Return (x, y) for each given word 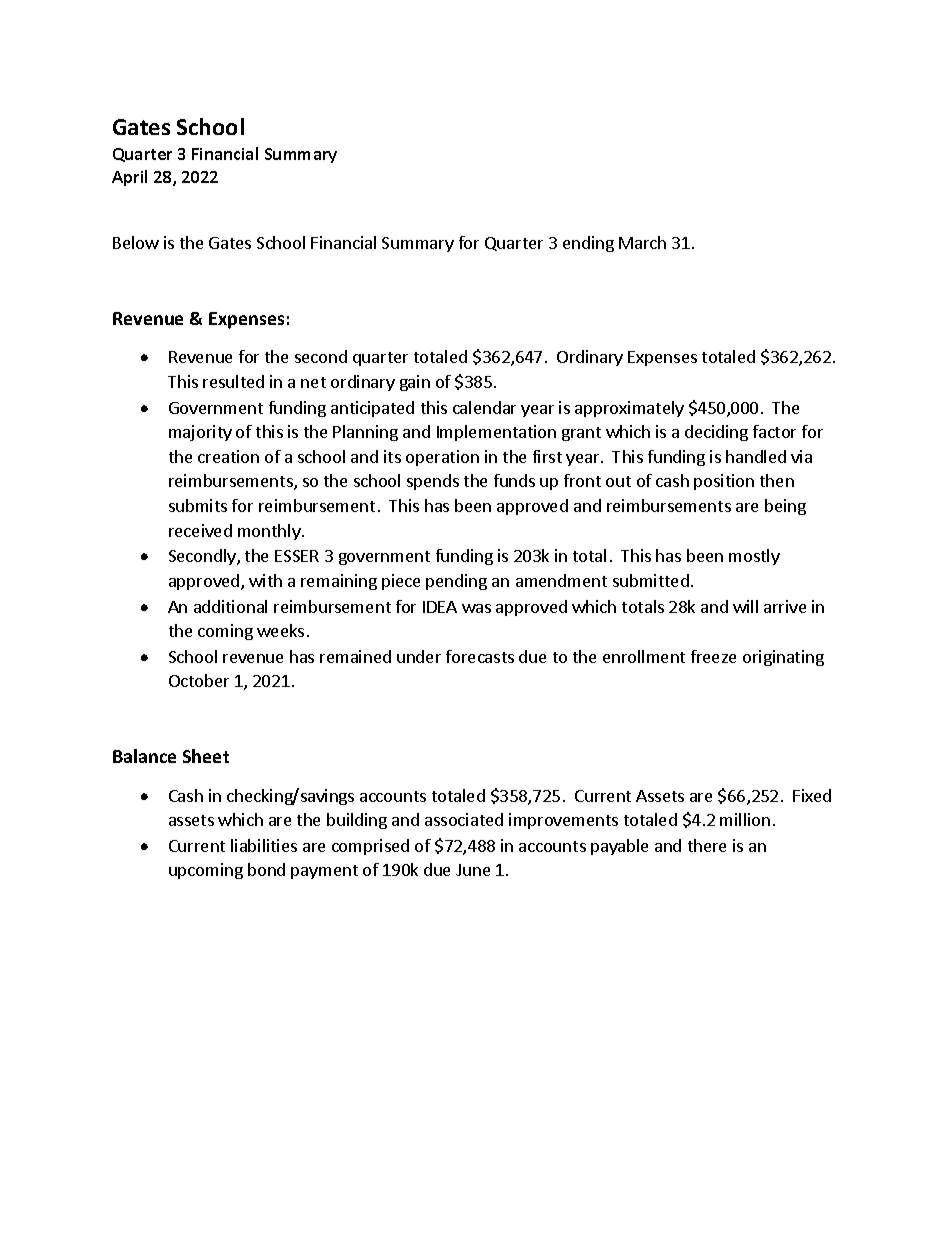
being (785, 507)
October (199, 680)
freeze (713, 656)
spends (433, 482)
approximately (629, 409)
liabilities (264, 845)
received (200, 530)
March (642, 242)
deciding (716, 433)
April (129, 178)
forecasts (480, 656)
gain (415, 383)
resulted (233, 381)
